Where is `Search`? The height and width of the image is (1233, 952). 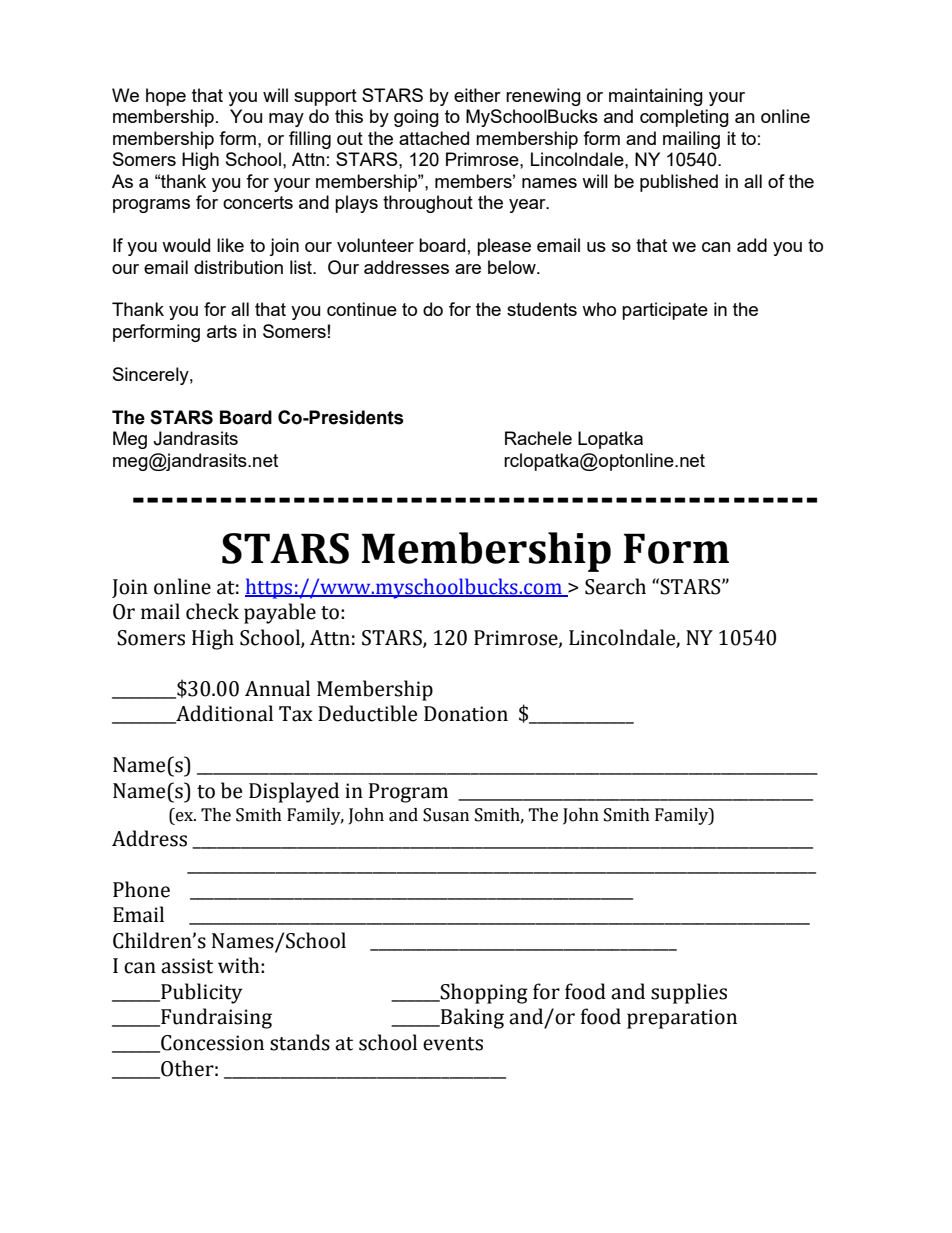
Search is located at coordinates (615, 586).
